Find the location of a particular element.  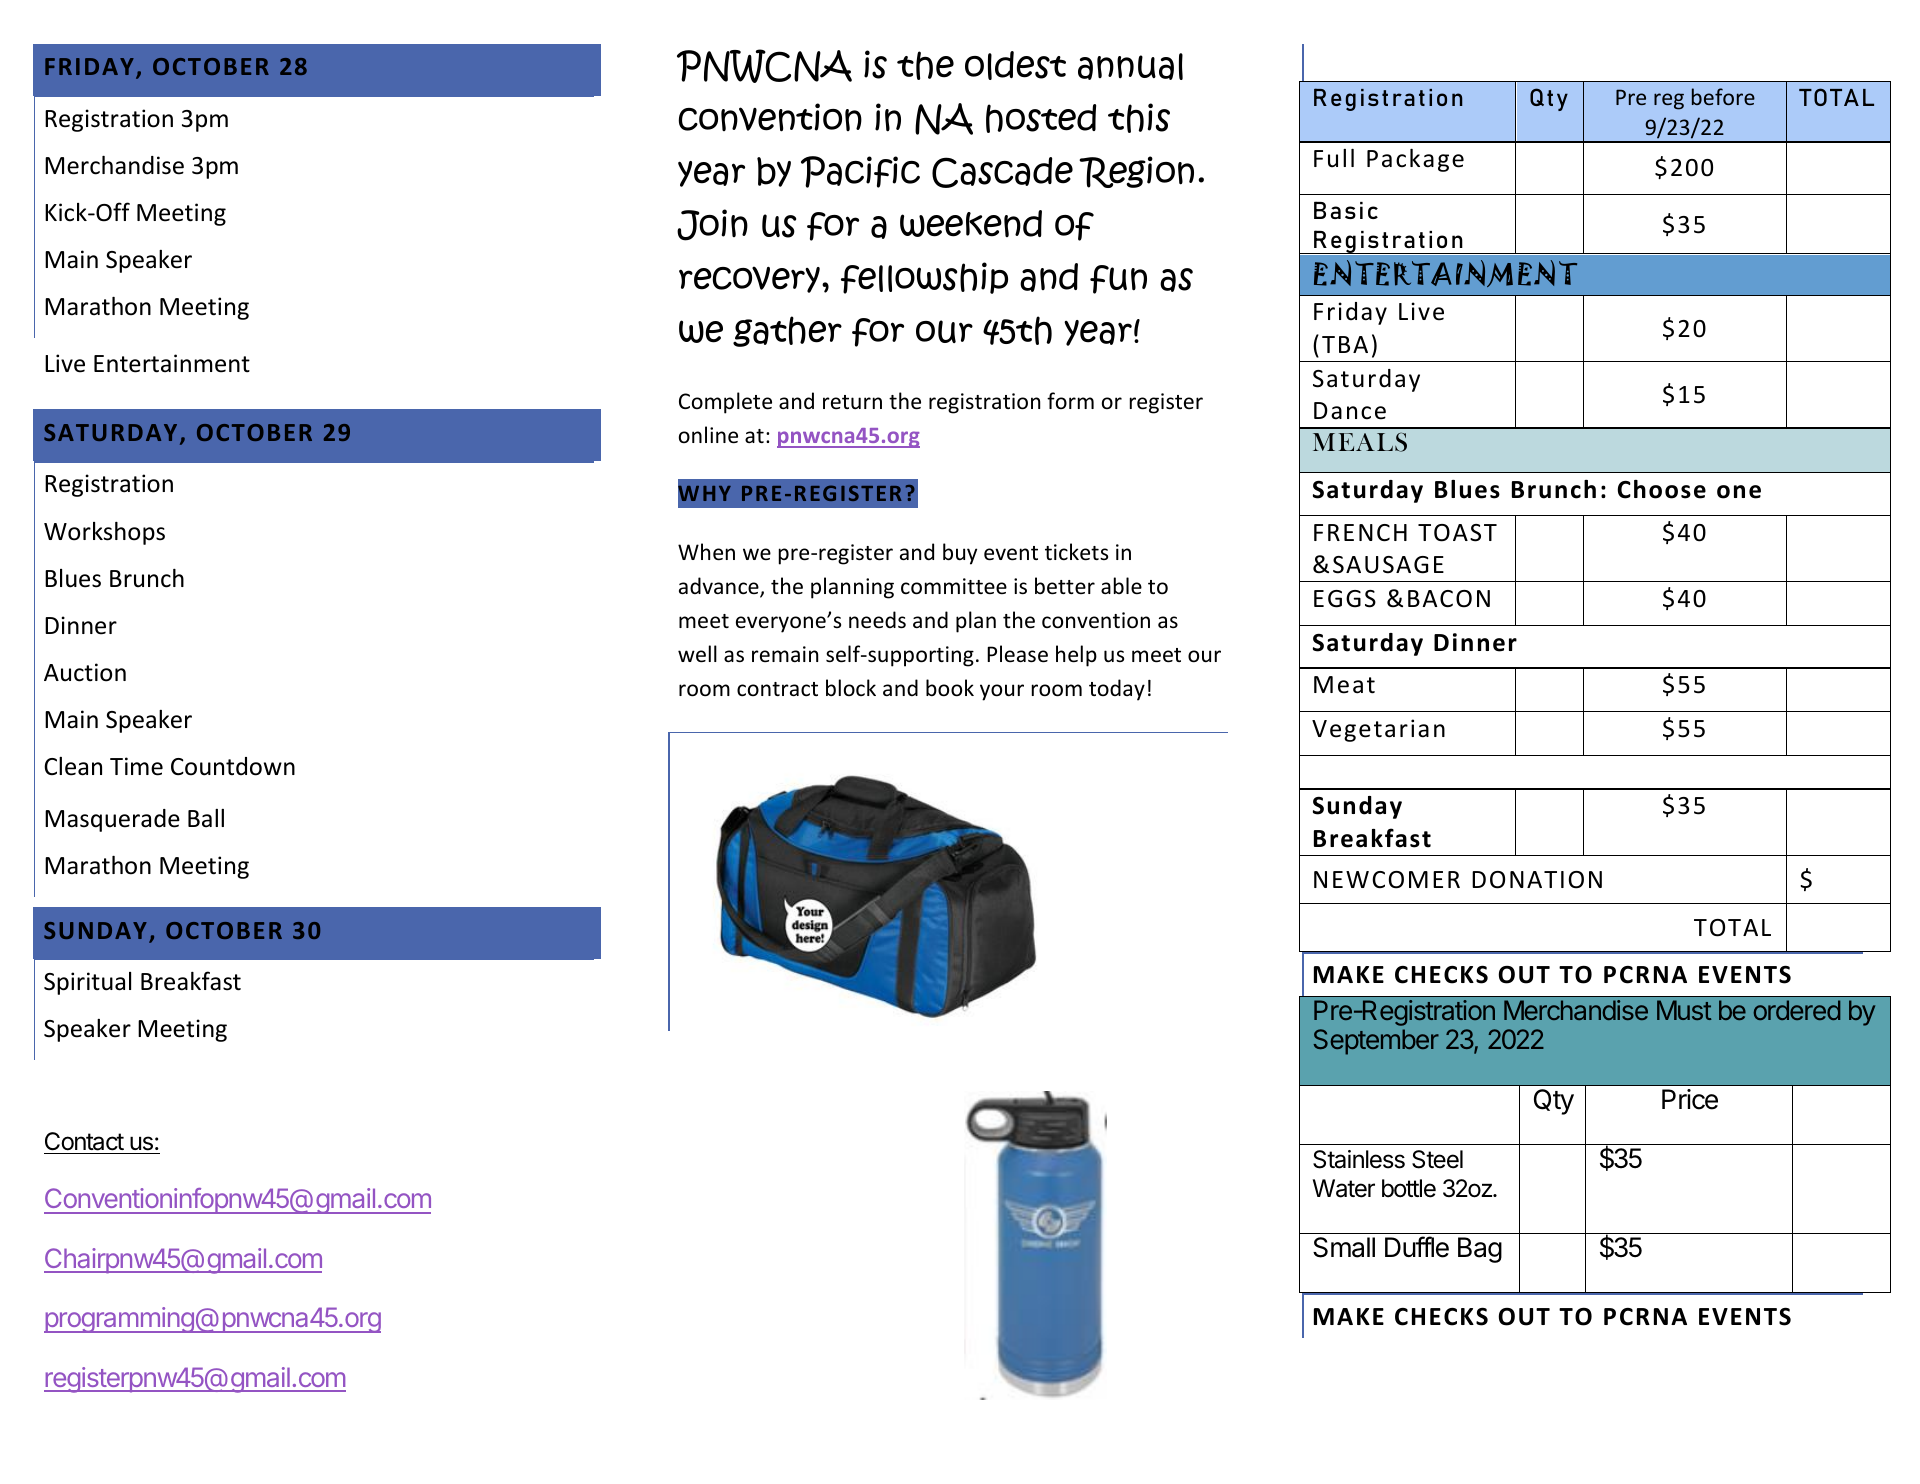

hosted is located at coordinates (1041, 118).
